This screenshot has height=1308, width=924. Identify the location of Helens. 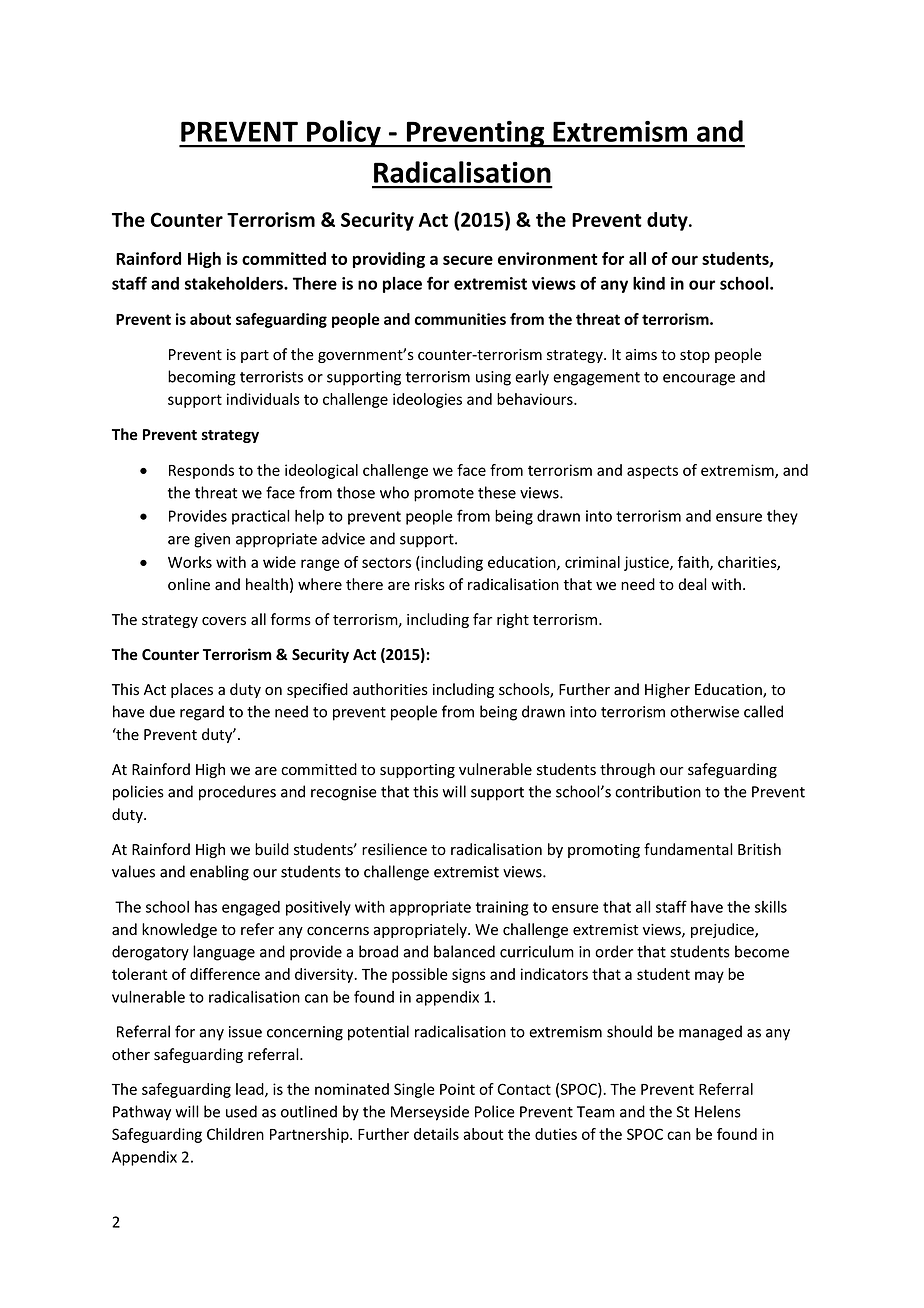
(718, 1111).
